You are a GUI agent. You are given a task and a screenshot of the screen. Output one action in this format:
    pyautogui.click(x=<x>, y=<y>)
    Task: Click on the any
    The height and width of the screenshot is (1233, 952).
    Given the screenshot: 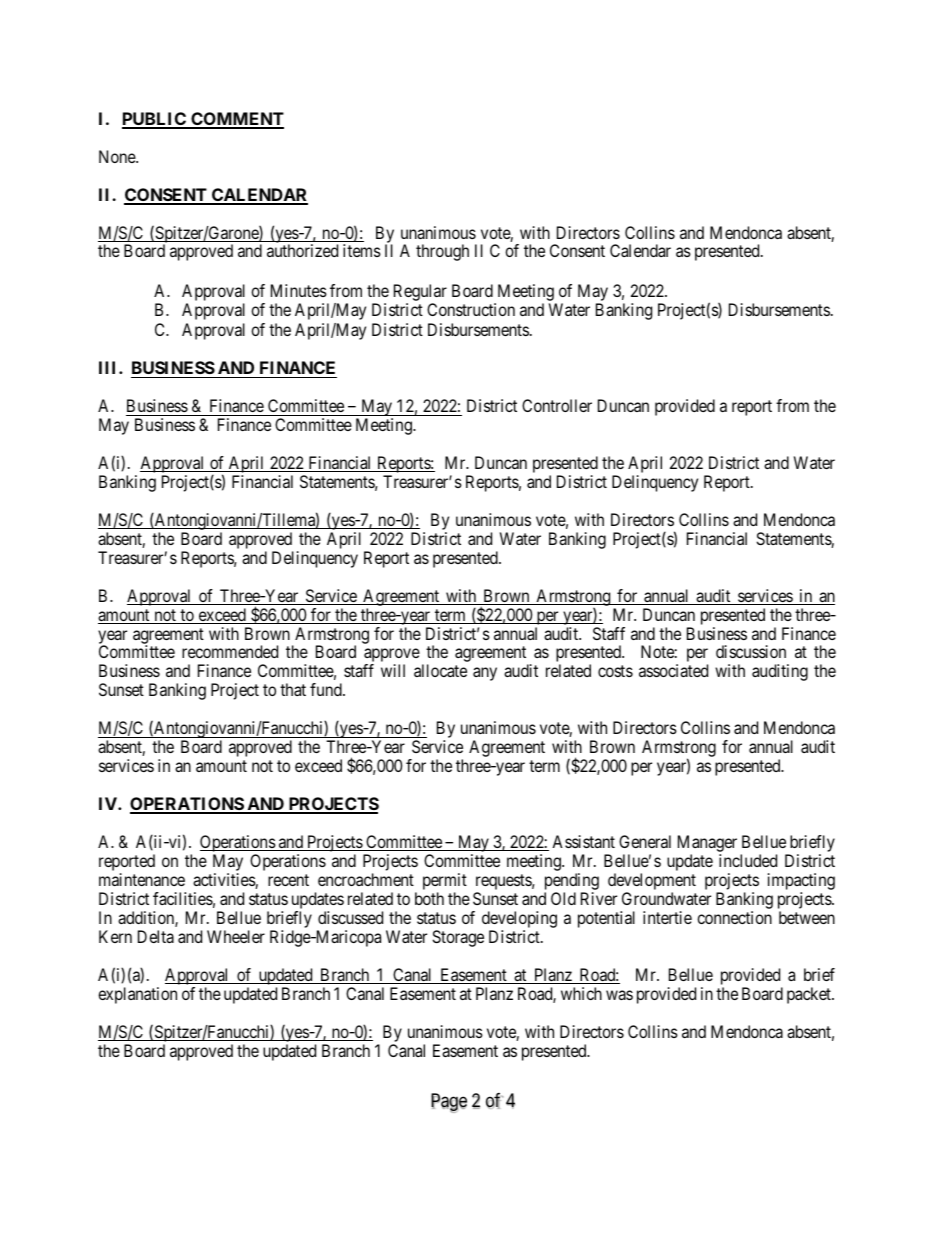 What is the action you would take?
    pyautogui.click(x=485, y=674)
